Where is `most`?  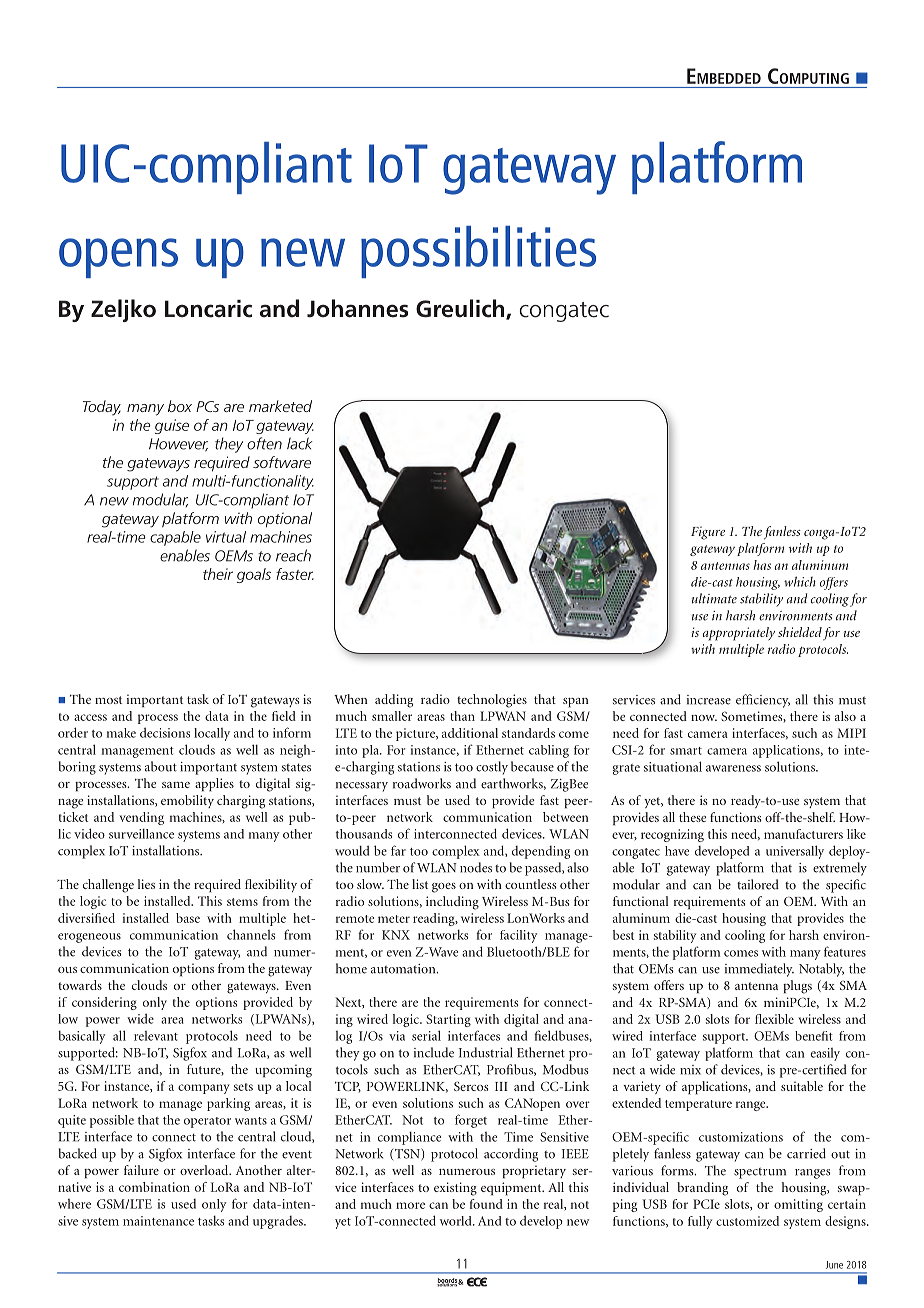 most is located at coordinates (108, 700).
